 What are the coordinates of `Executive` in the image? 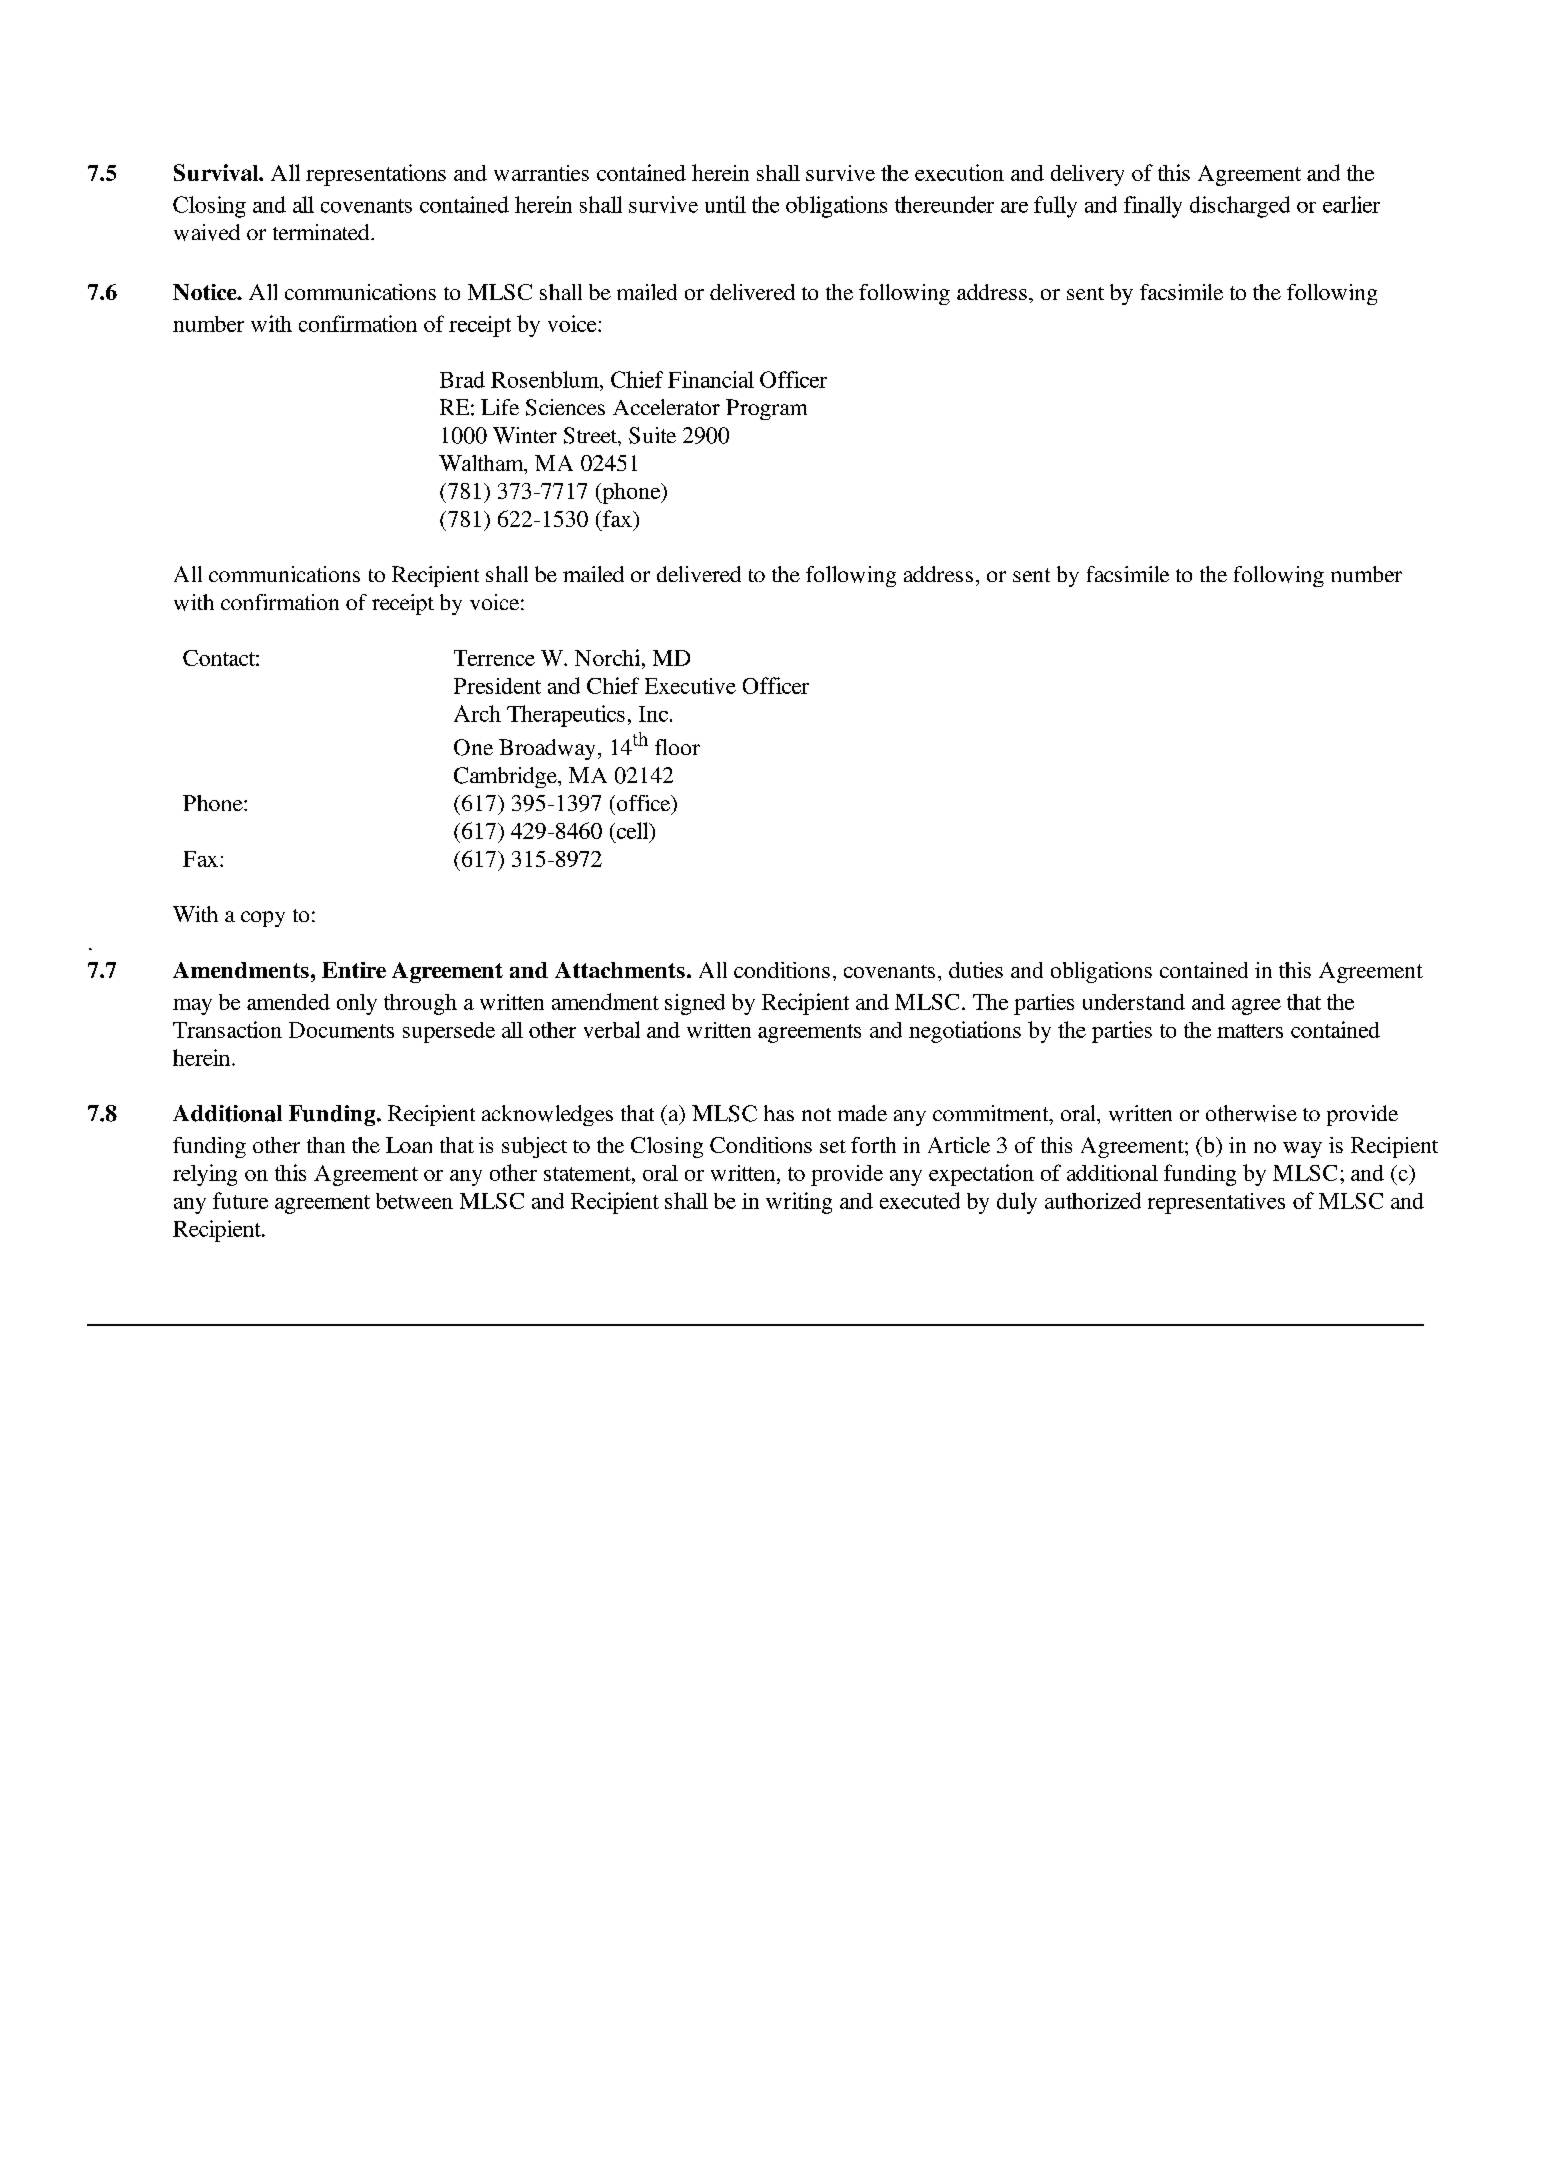 It's located at (690, 686).
